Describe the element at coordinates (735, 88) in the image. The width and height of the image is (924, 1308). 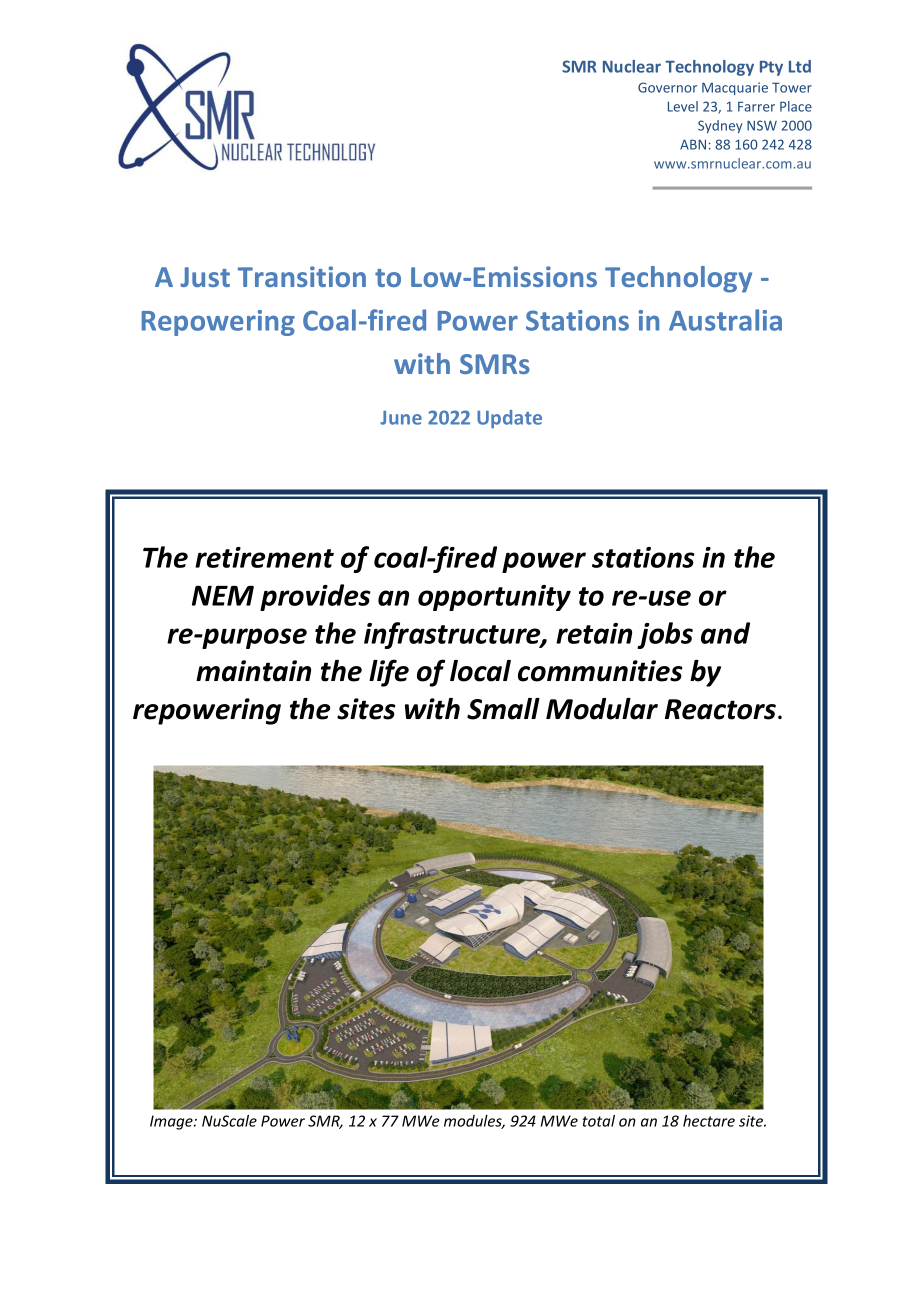
I see `Macquarie` at that location.
